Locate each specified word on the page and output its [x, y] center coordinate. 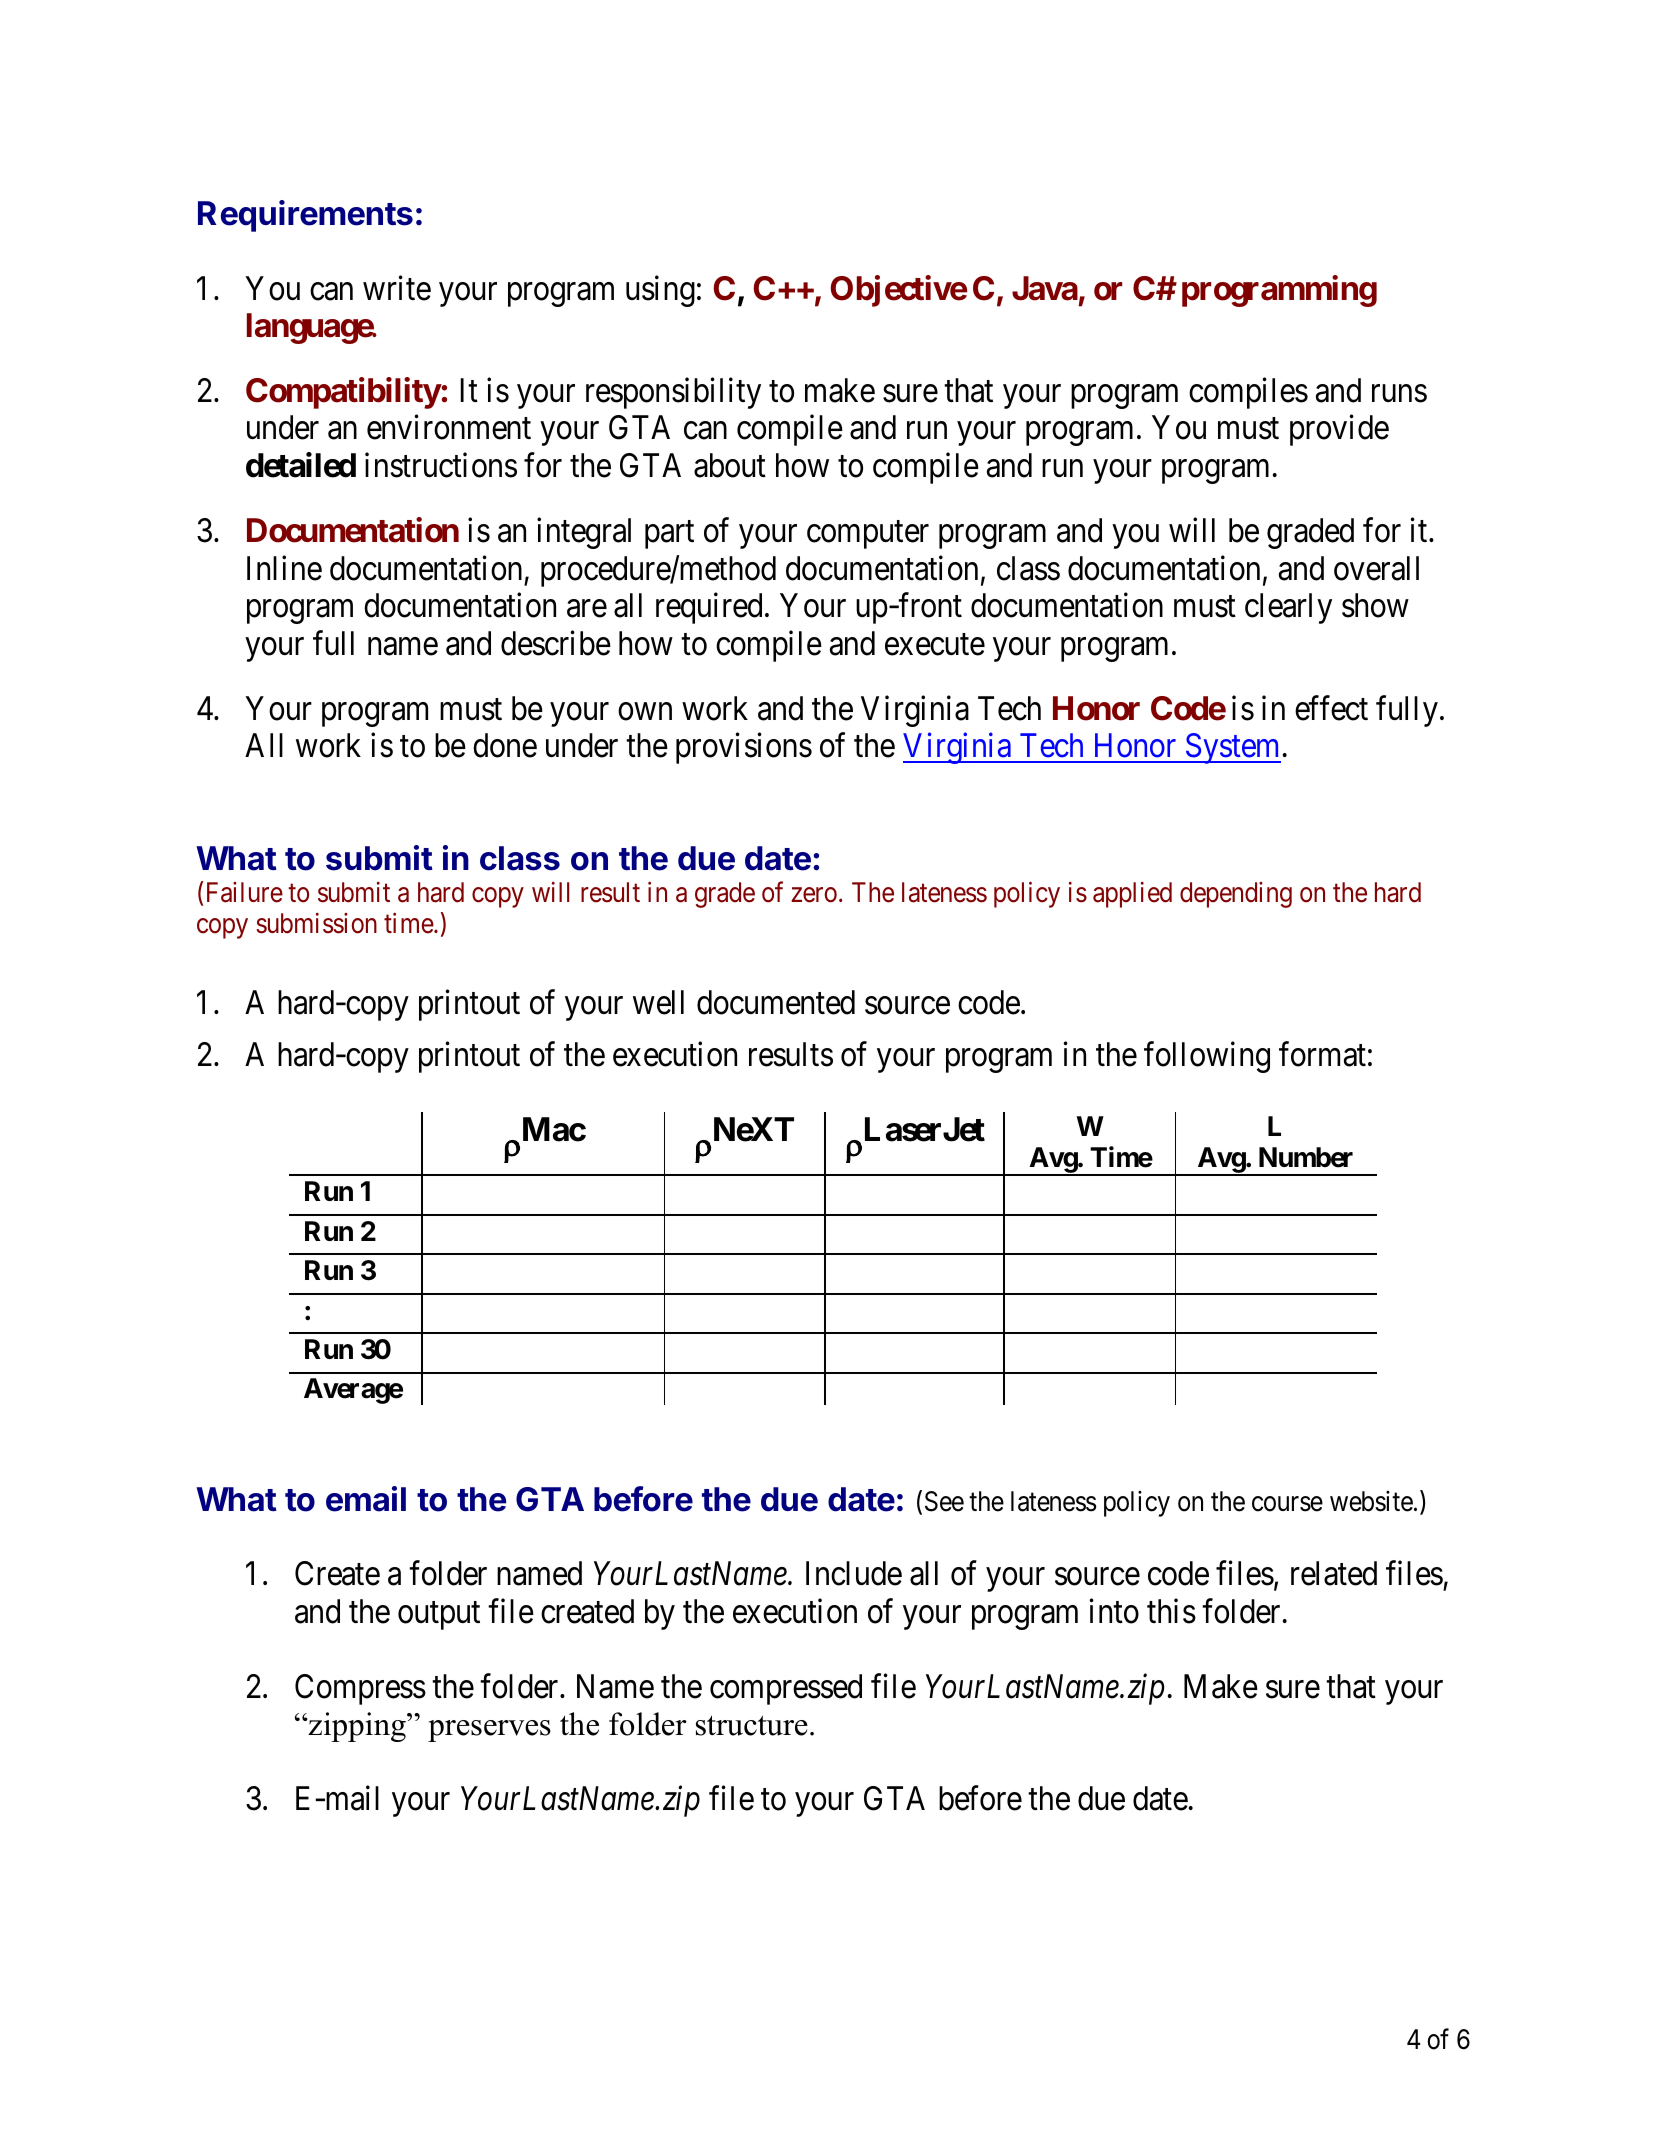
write [397, 288]
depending [1236, 895]
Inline [284, 568]
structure [752, 1725]
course [1287, 1504]
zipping [357, 1727]
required [709, 608]
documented [776, 1002]
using [660, 291]
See [944, 1501]
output [439, 1616]
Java [1045, 288]
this [1171, 1611]
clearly [1288, 608]
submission [316, 923]
